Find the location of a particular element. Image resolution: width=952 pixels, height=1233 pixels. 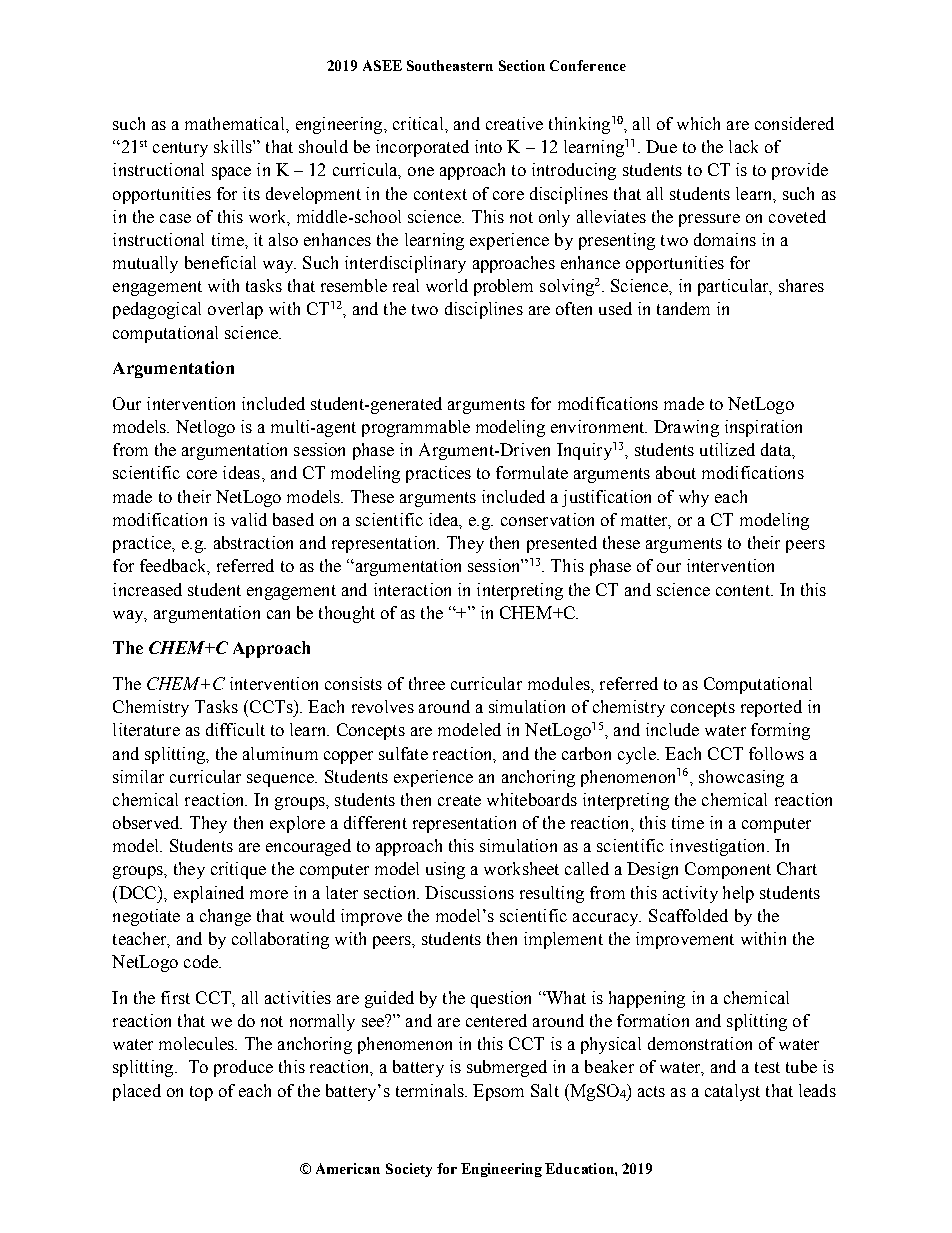

creative is located at coordinates (514, 123).
